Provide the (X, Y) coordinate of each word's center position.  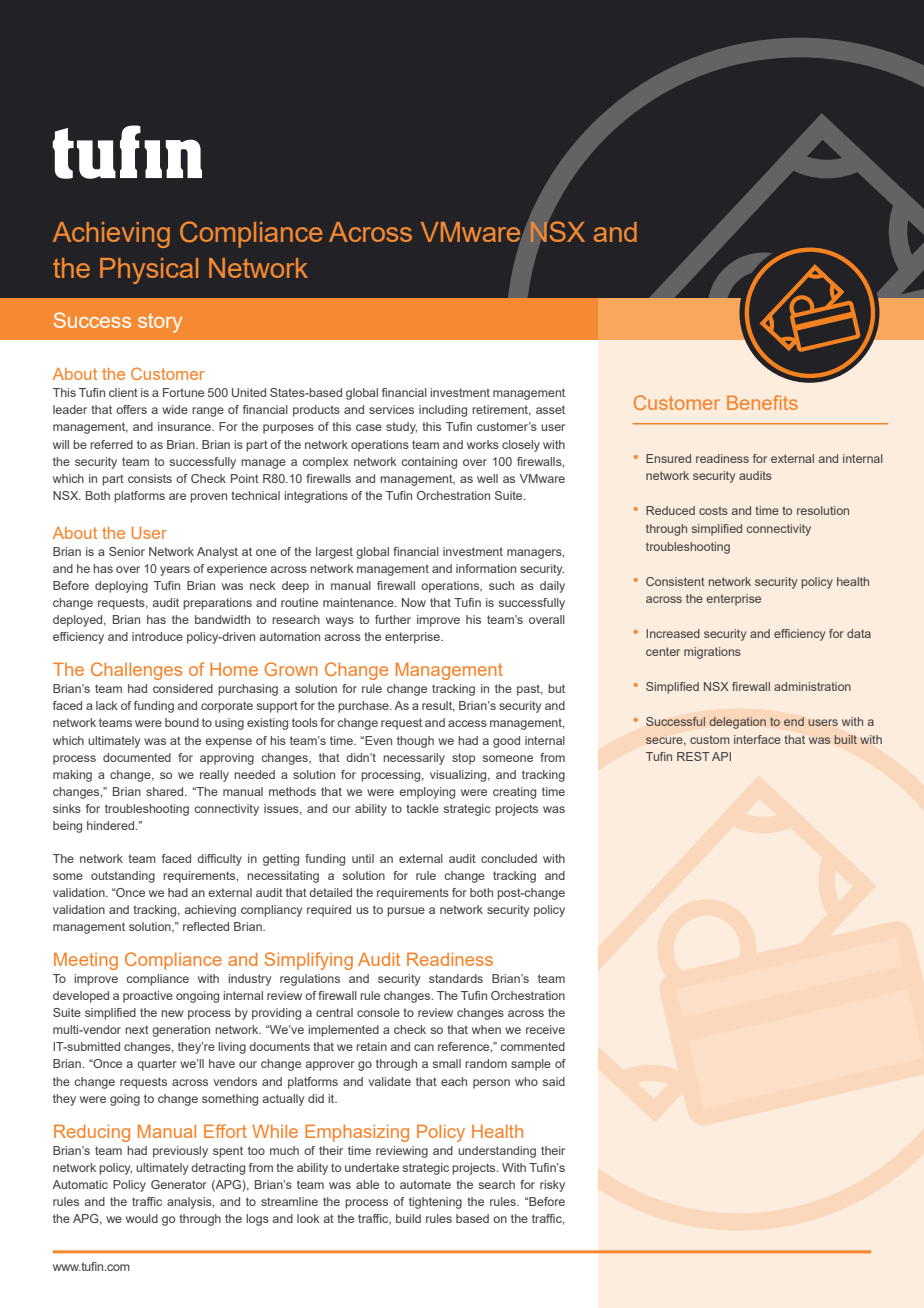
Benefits (762, 402)
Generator (179, 1184)
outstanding (123, 877)
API (721, 756)
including (443, 411)
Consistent (675, 581)
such (501, 585)
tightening (435, 1203)
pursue (406, 912)
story (160, 323)
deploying (121, 587)
